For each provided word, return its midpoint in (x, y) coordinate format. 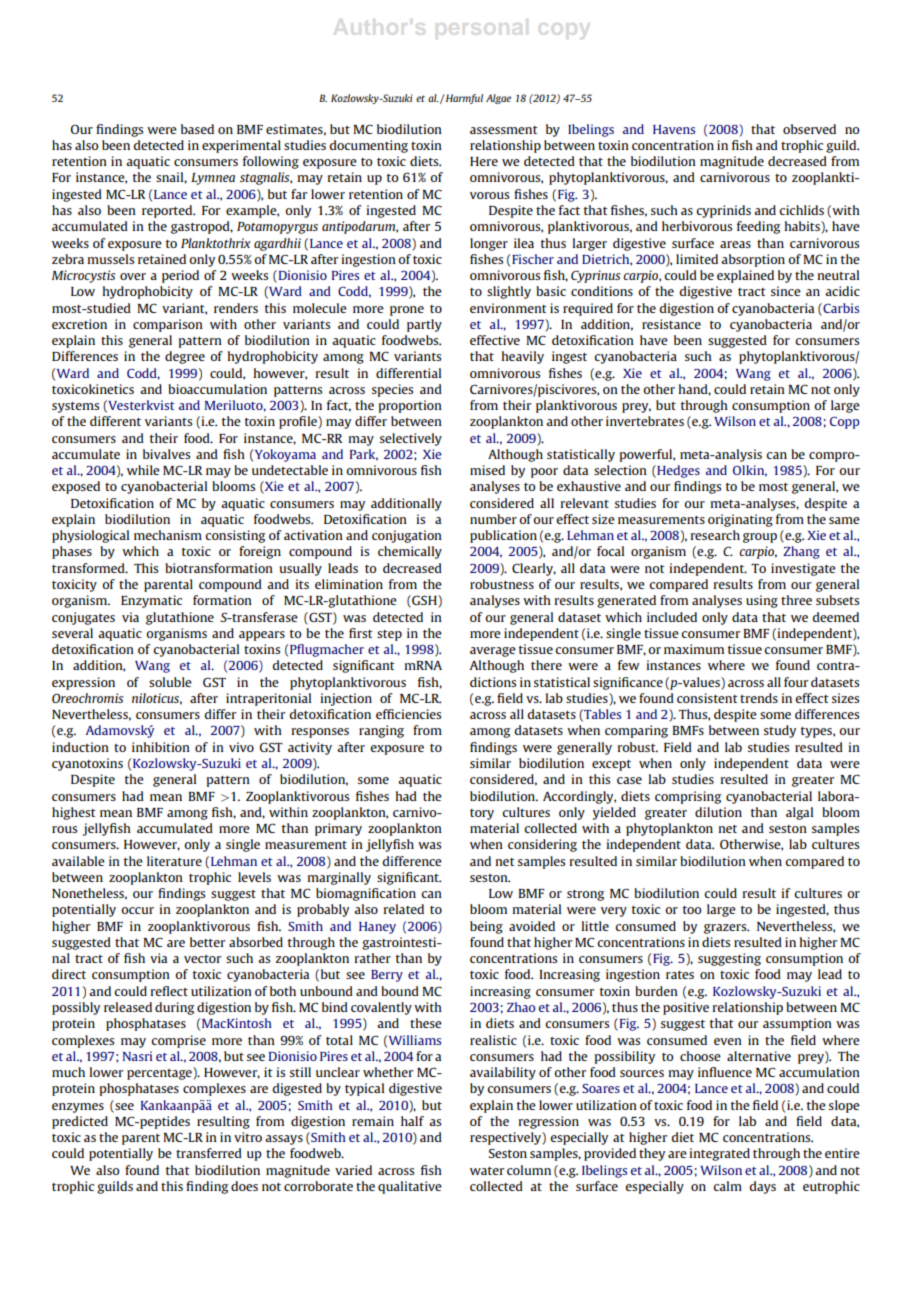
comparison (168, 325)
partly (424, 325)
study (780, 731)
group (760, 538)
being (486, 927)
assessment (504, 130)
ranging (381, 731)
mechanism (168, 535)
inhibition (161, 747)
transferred (209, 1153)
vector (202, 959)
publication (503, 536)
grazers (726, 929)
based (197, 129)
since (786, 291)
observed (809, 129)
